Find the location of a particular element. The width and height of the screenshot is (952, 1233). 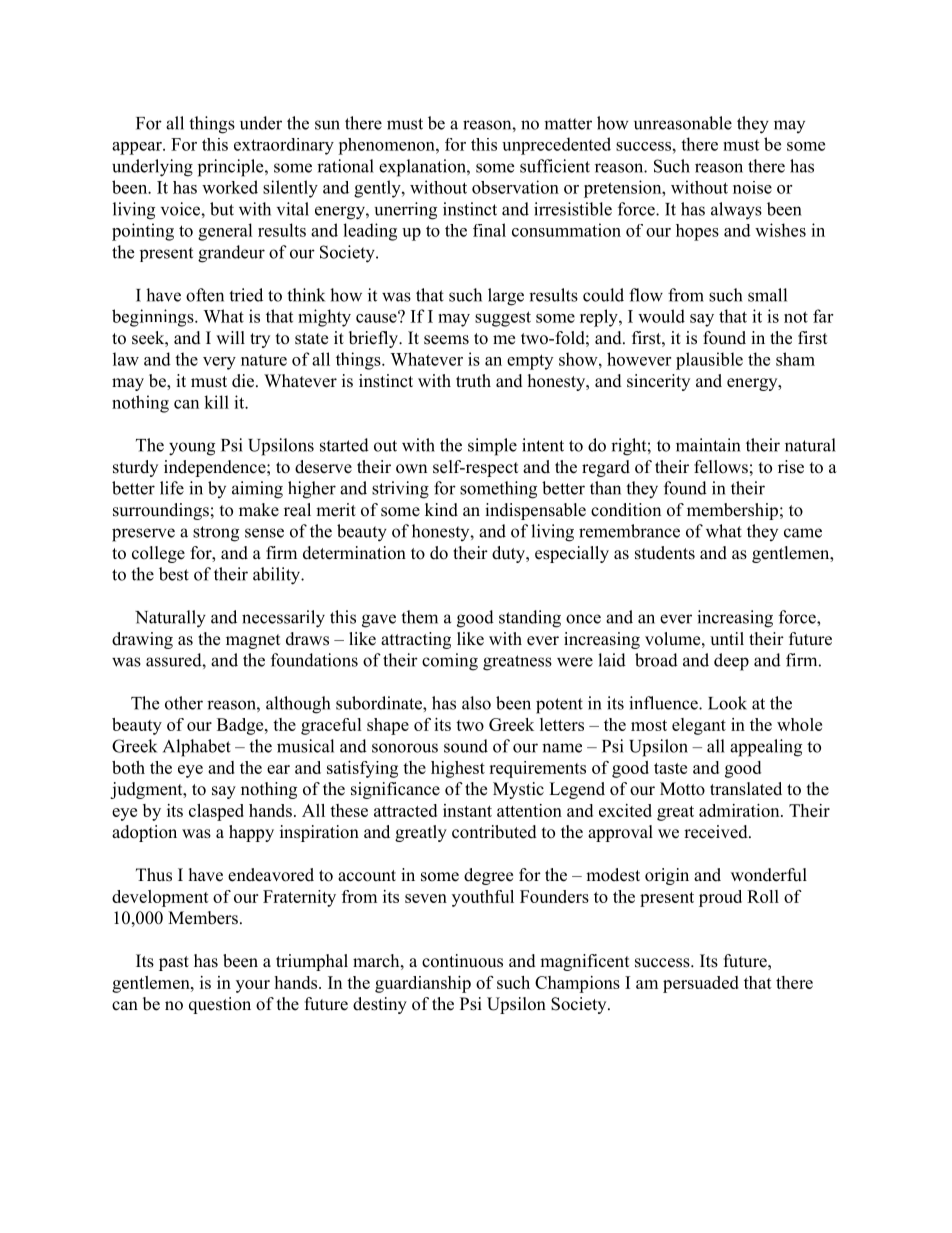

translated is located at coordinates (746, 789).
